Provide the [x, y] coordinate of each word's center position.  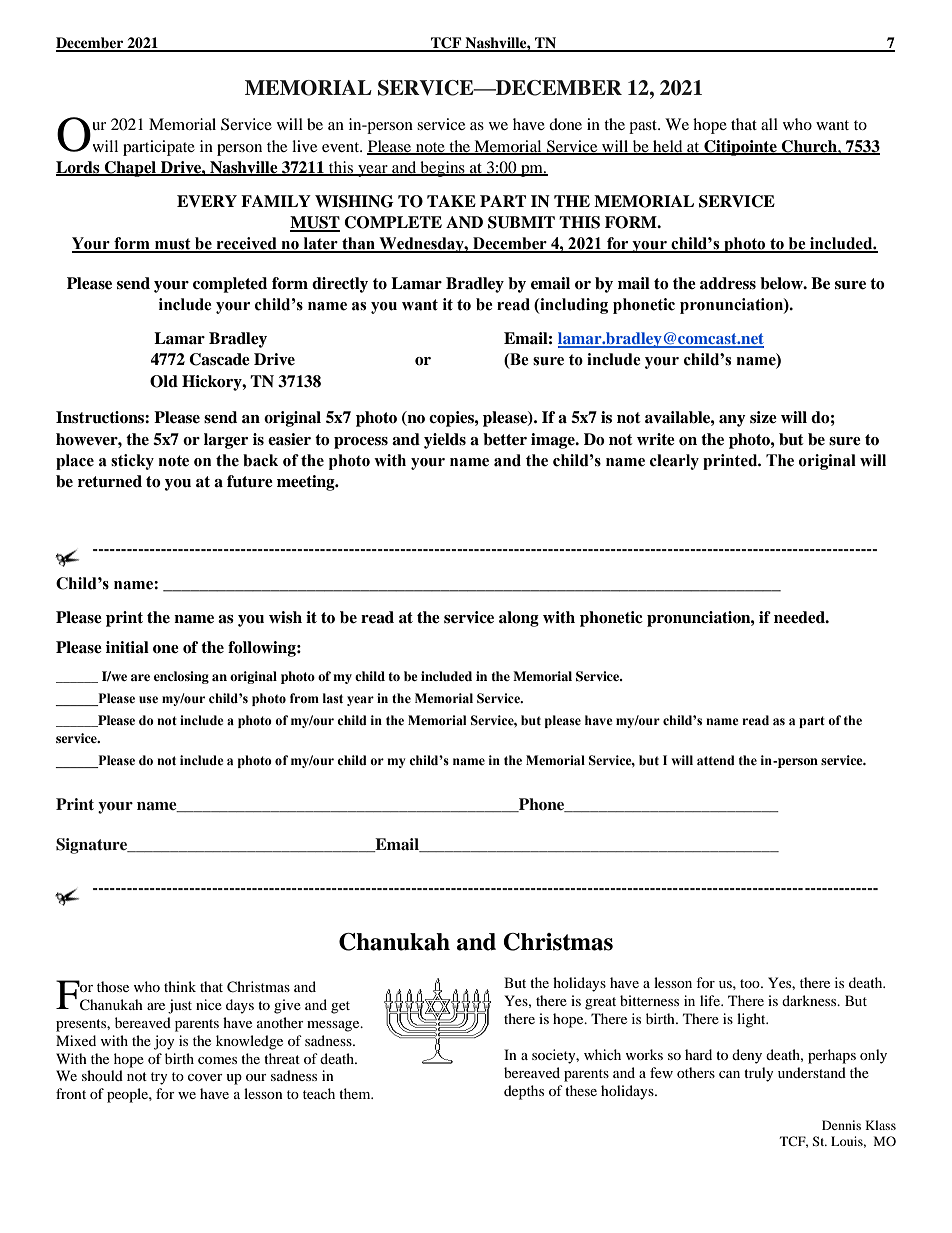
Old [164, 381]
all [769, 124]
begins [442, 169]
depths [524, 1092]
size [763, 417]
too [751, 983]
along [519, 619]
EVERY [207, 201]
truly [759, 1074]
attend [716, 760]
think [180, 986]
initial [127, 647]
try [159, 1078]
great [600, 1003]
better [505, 439]
